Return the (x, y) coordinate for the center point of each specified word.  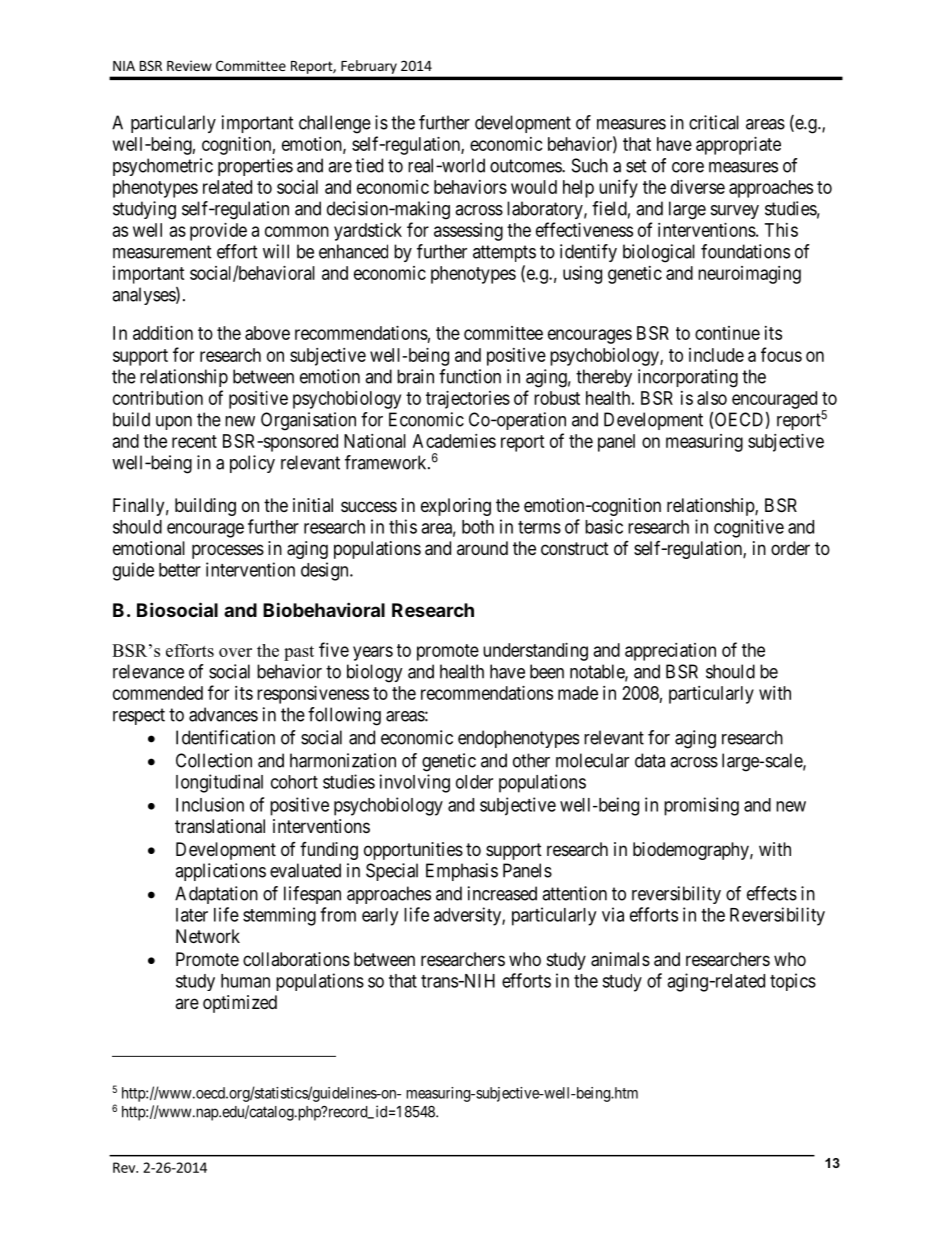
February (369, 67)
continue (727, 333)
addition (163, 333)
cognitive (749, 528)
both (478, 527)
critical (714, 122)
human (245, 981)
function (470, 376)
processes (228, 551)
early (380, 917)
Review (189, 65)
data (650, 760)
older (474, 782)
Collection (214, 760)
